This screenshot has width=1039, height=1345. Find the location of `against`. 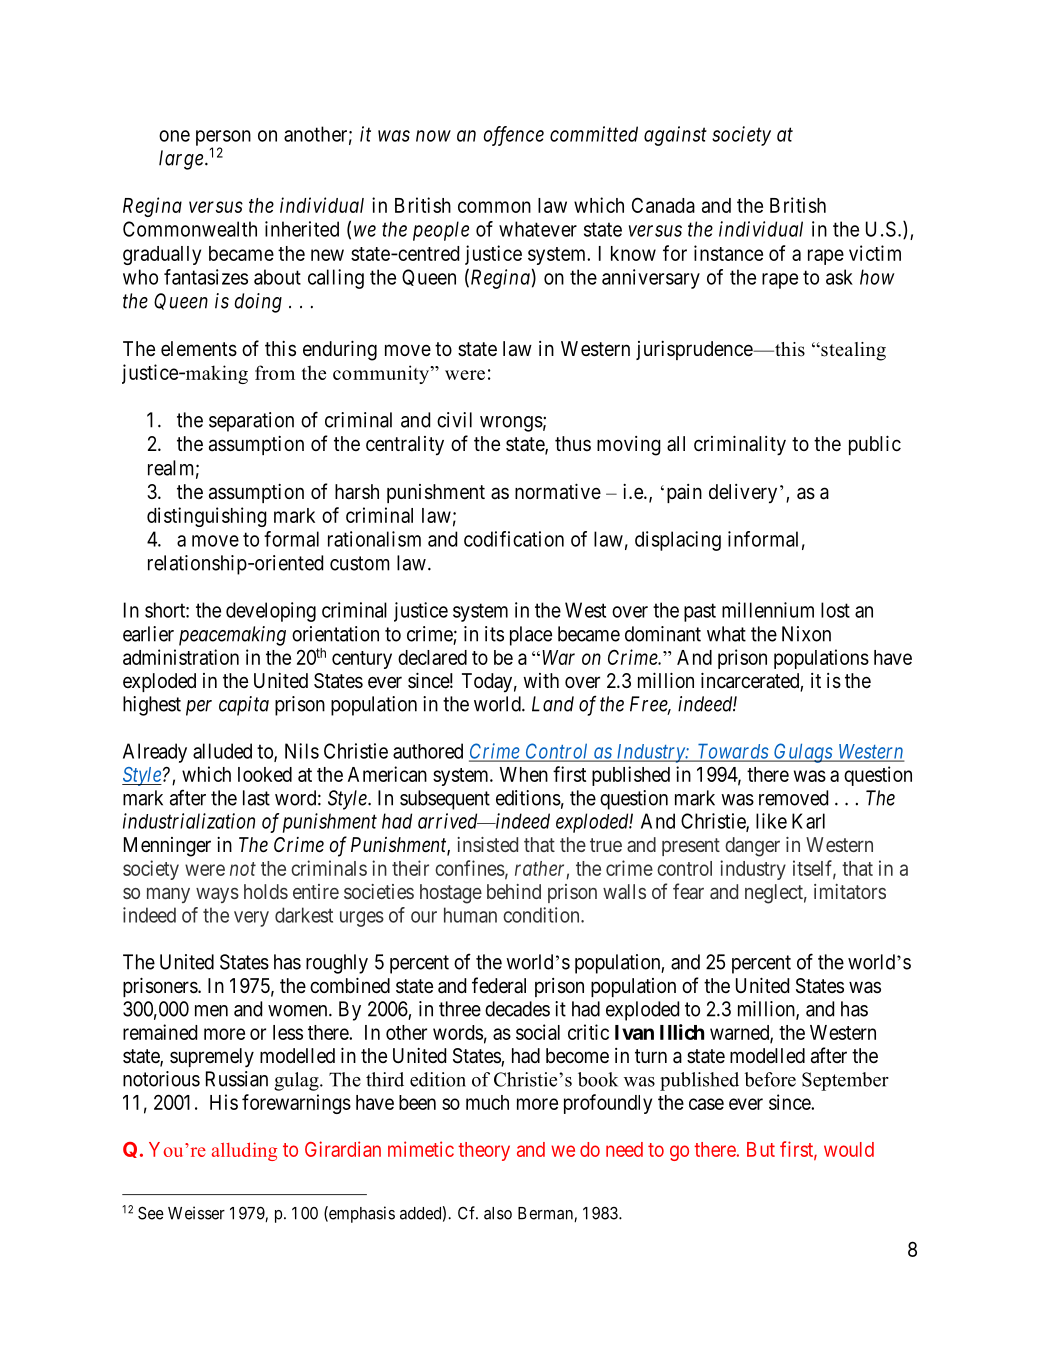

against is located at coordinates (675, 136).
